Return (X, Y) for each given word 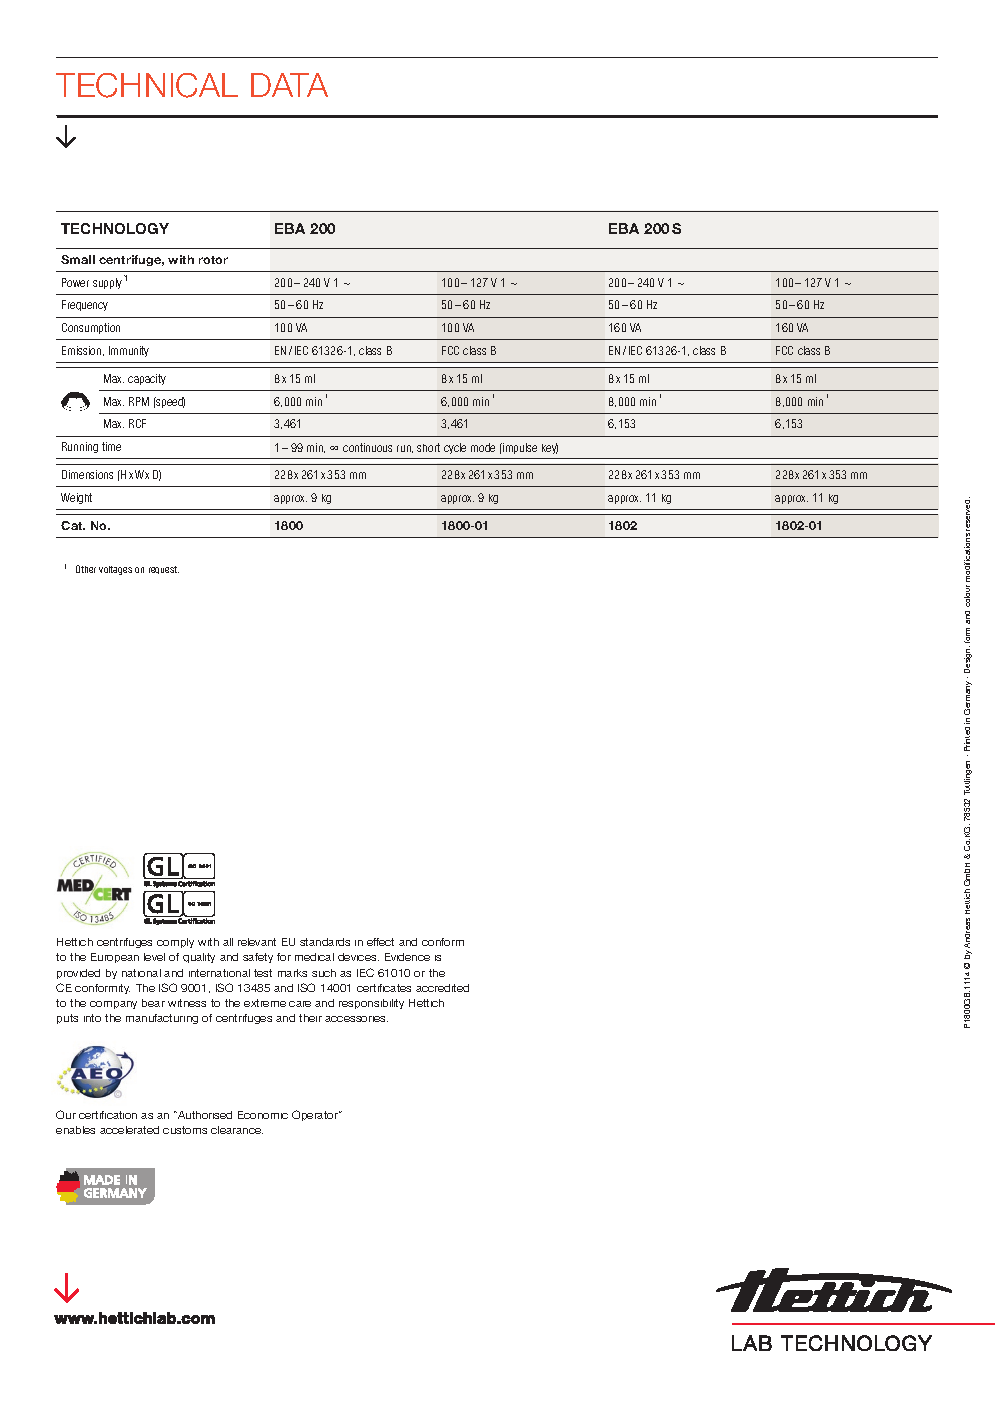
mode (483, 447)
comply (175, 943)
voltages (115, 570)
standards (325, 942)
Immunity (129, 351)
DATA (289, 85)
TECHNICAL (147, 85)
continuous (367, 447)
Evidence (407, 957)
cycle (455, 448)
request (164, 570)
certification (108, 1115)
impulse (519, 448)
